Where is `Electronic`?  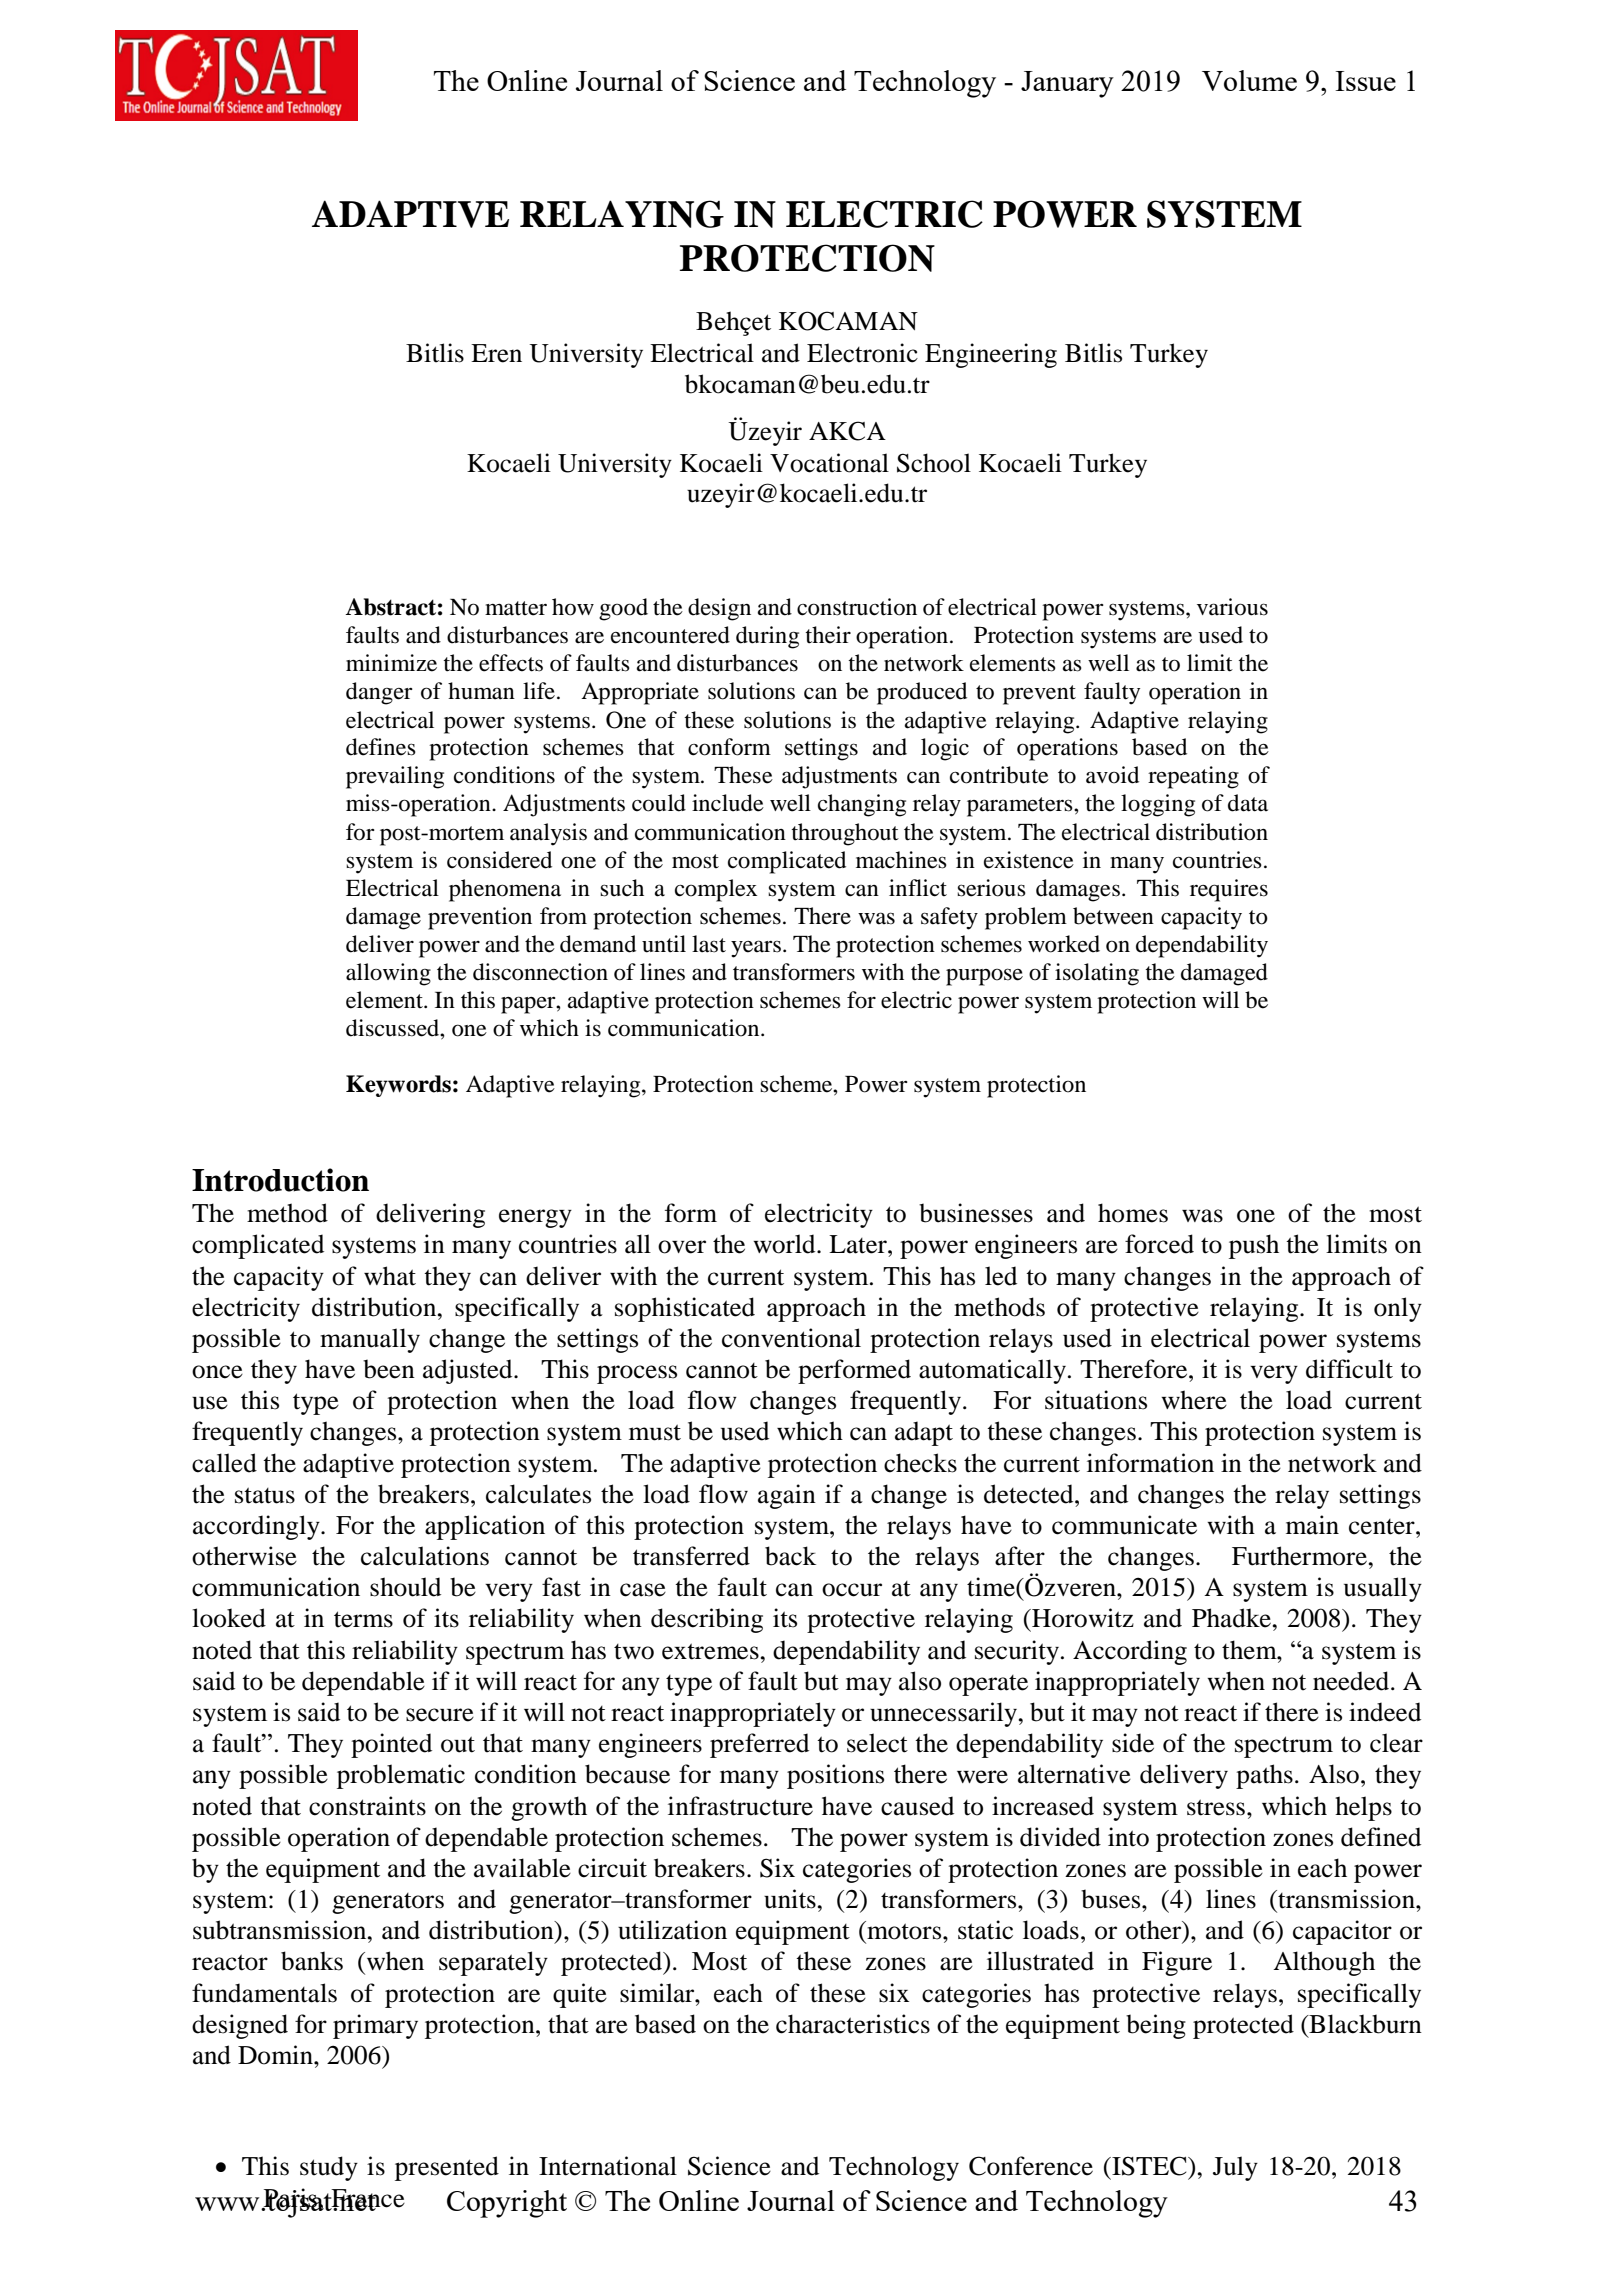 Electronic is located at coordinates (862, 353).
